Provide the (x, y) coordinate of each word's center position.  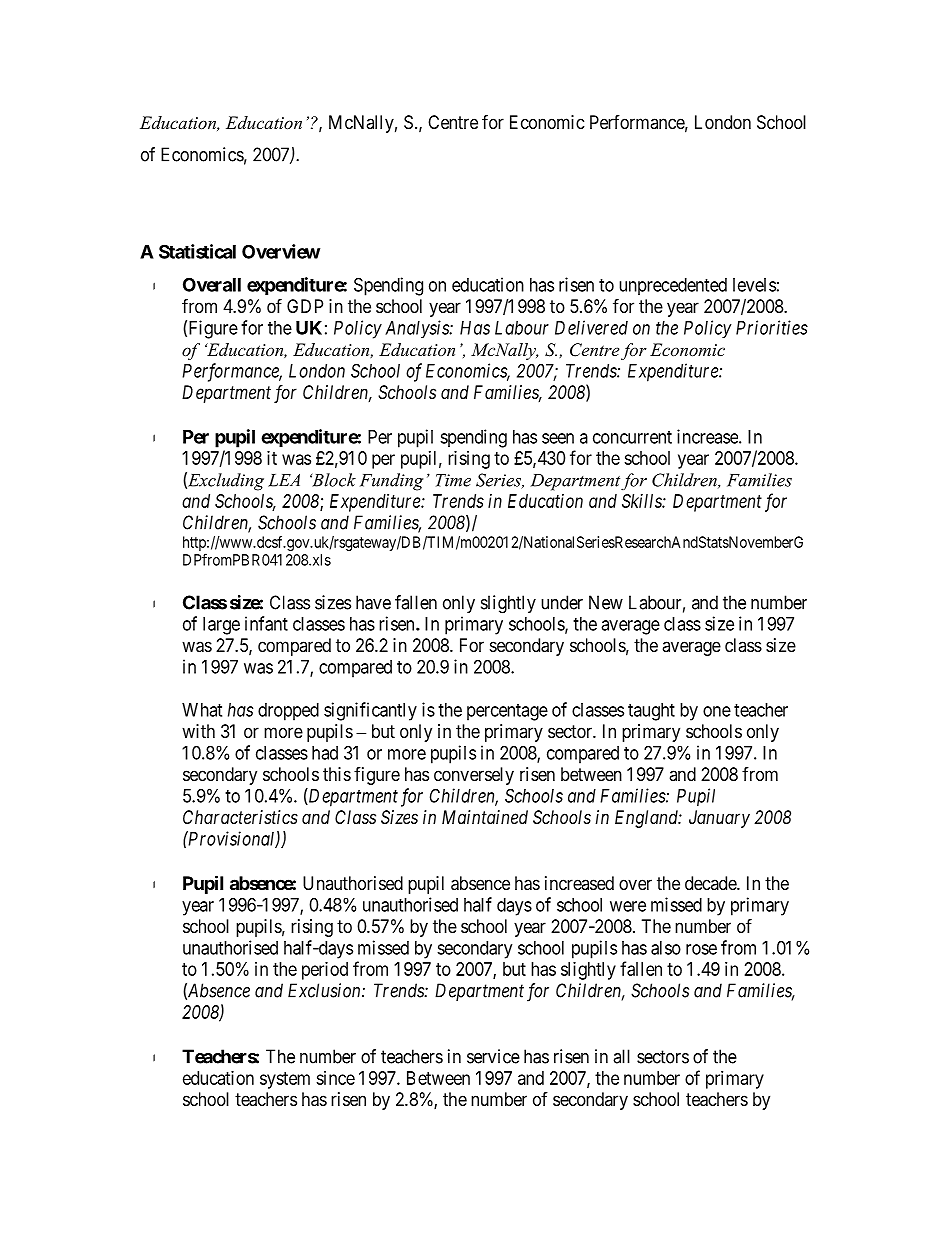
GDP (305, 306)
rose (701, 949)
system (285, 1080)
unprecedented (673, 286)
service (493, 1056)
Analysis (418, 329)
